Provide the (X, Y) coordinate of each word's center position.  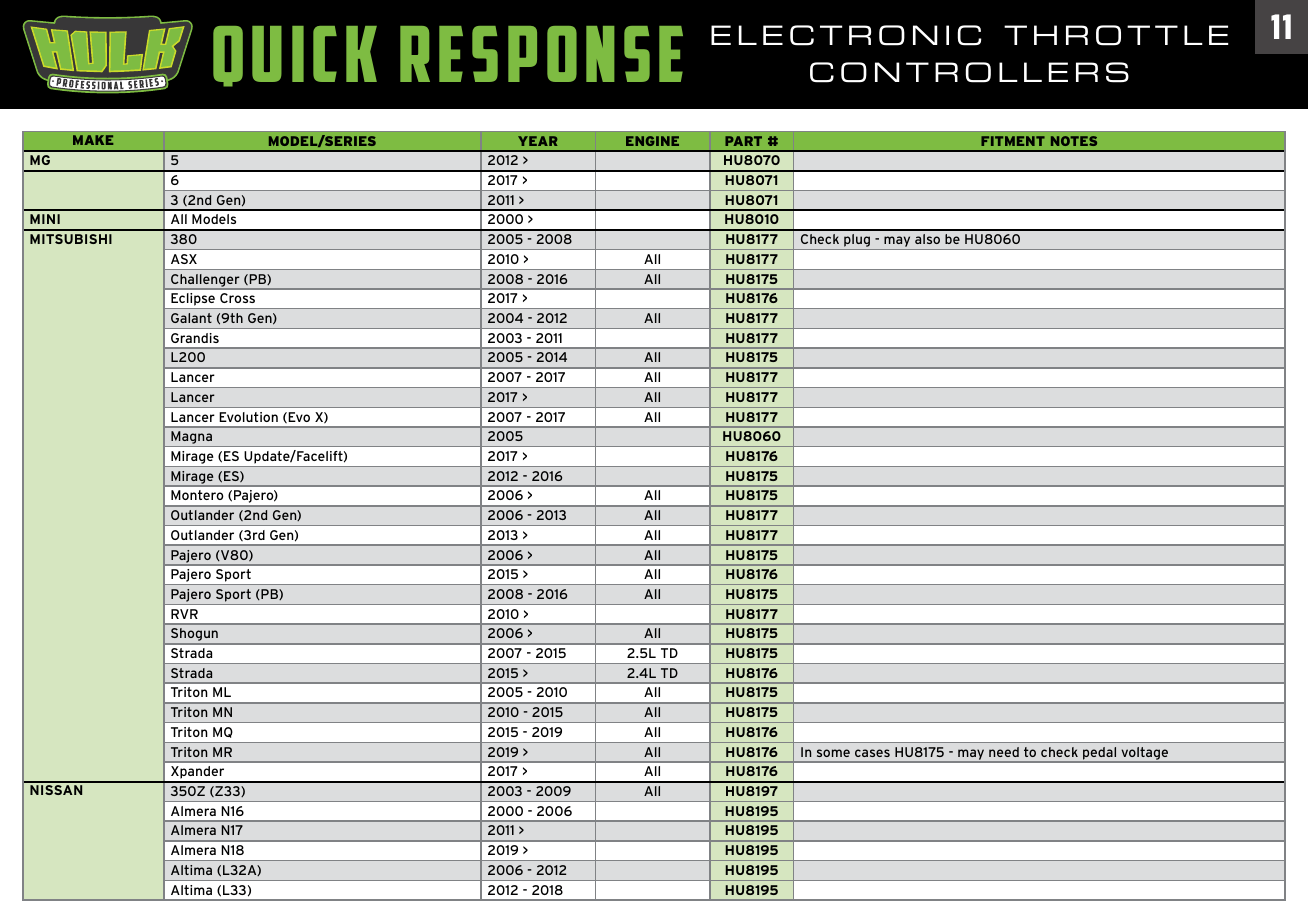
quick (295, 56)
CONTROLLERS (969, 72)
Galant (191, 318)
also (927, 239)
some (833, 753)
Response (541, 54)
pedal (1099, 753)
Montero (197, 495)
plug (857, 242)
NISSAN (56, 790)
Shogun (194, 634)
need (1004, 752)
